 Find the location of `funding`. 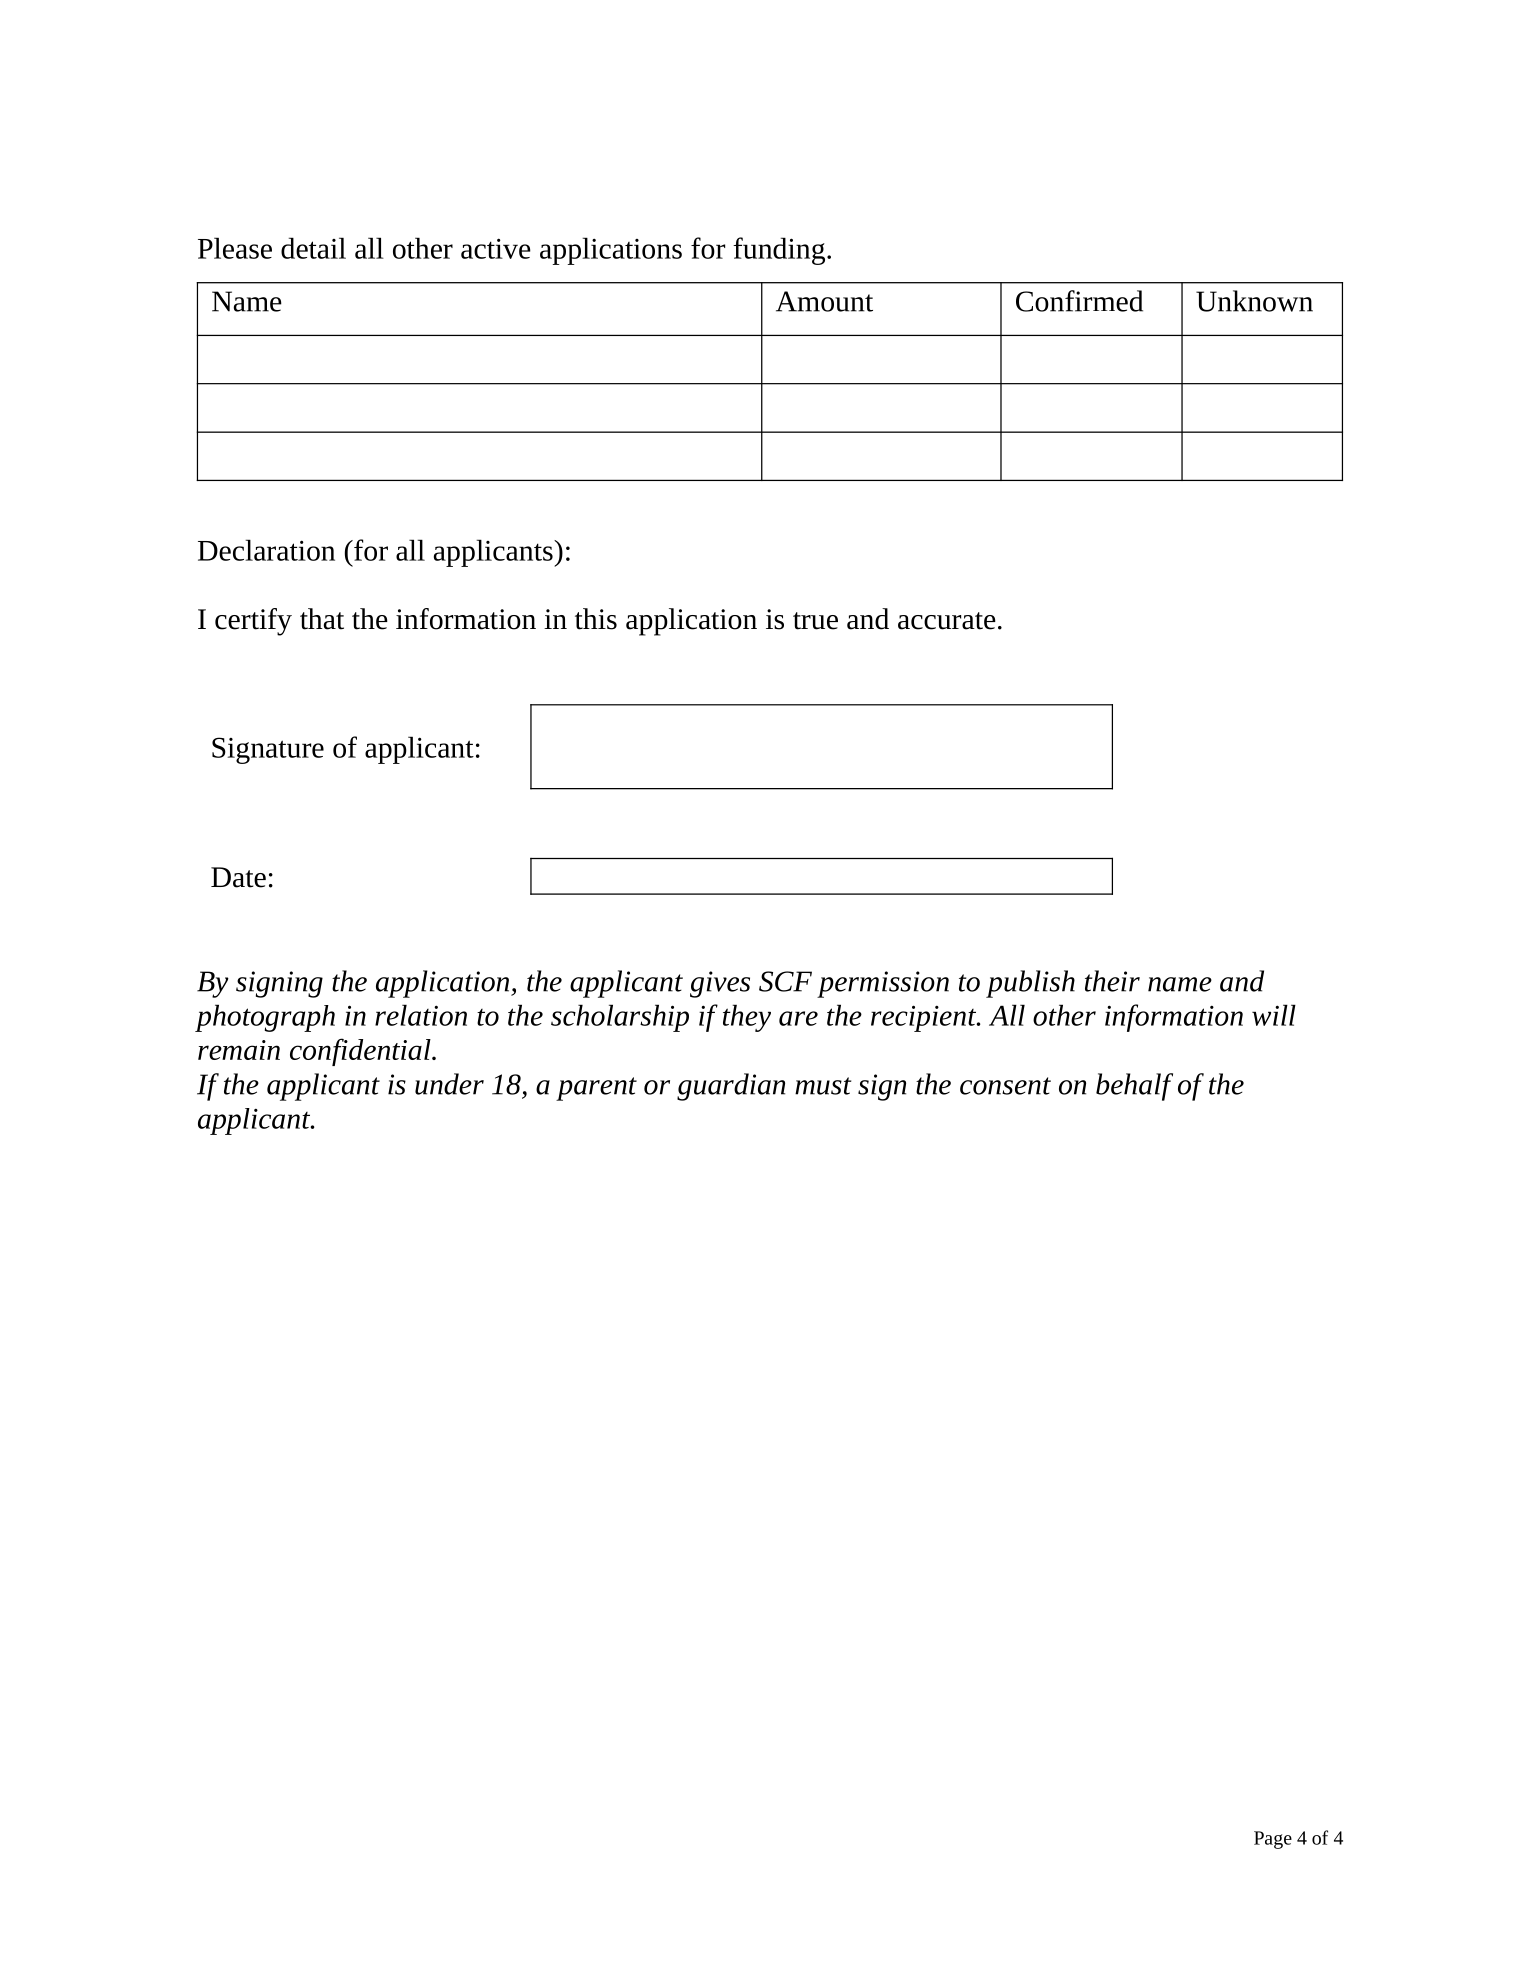

funding is located at coordinates (779, 251).
